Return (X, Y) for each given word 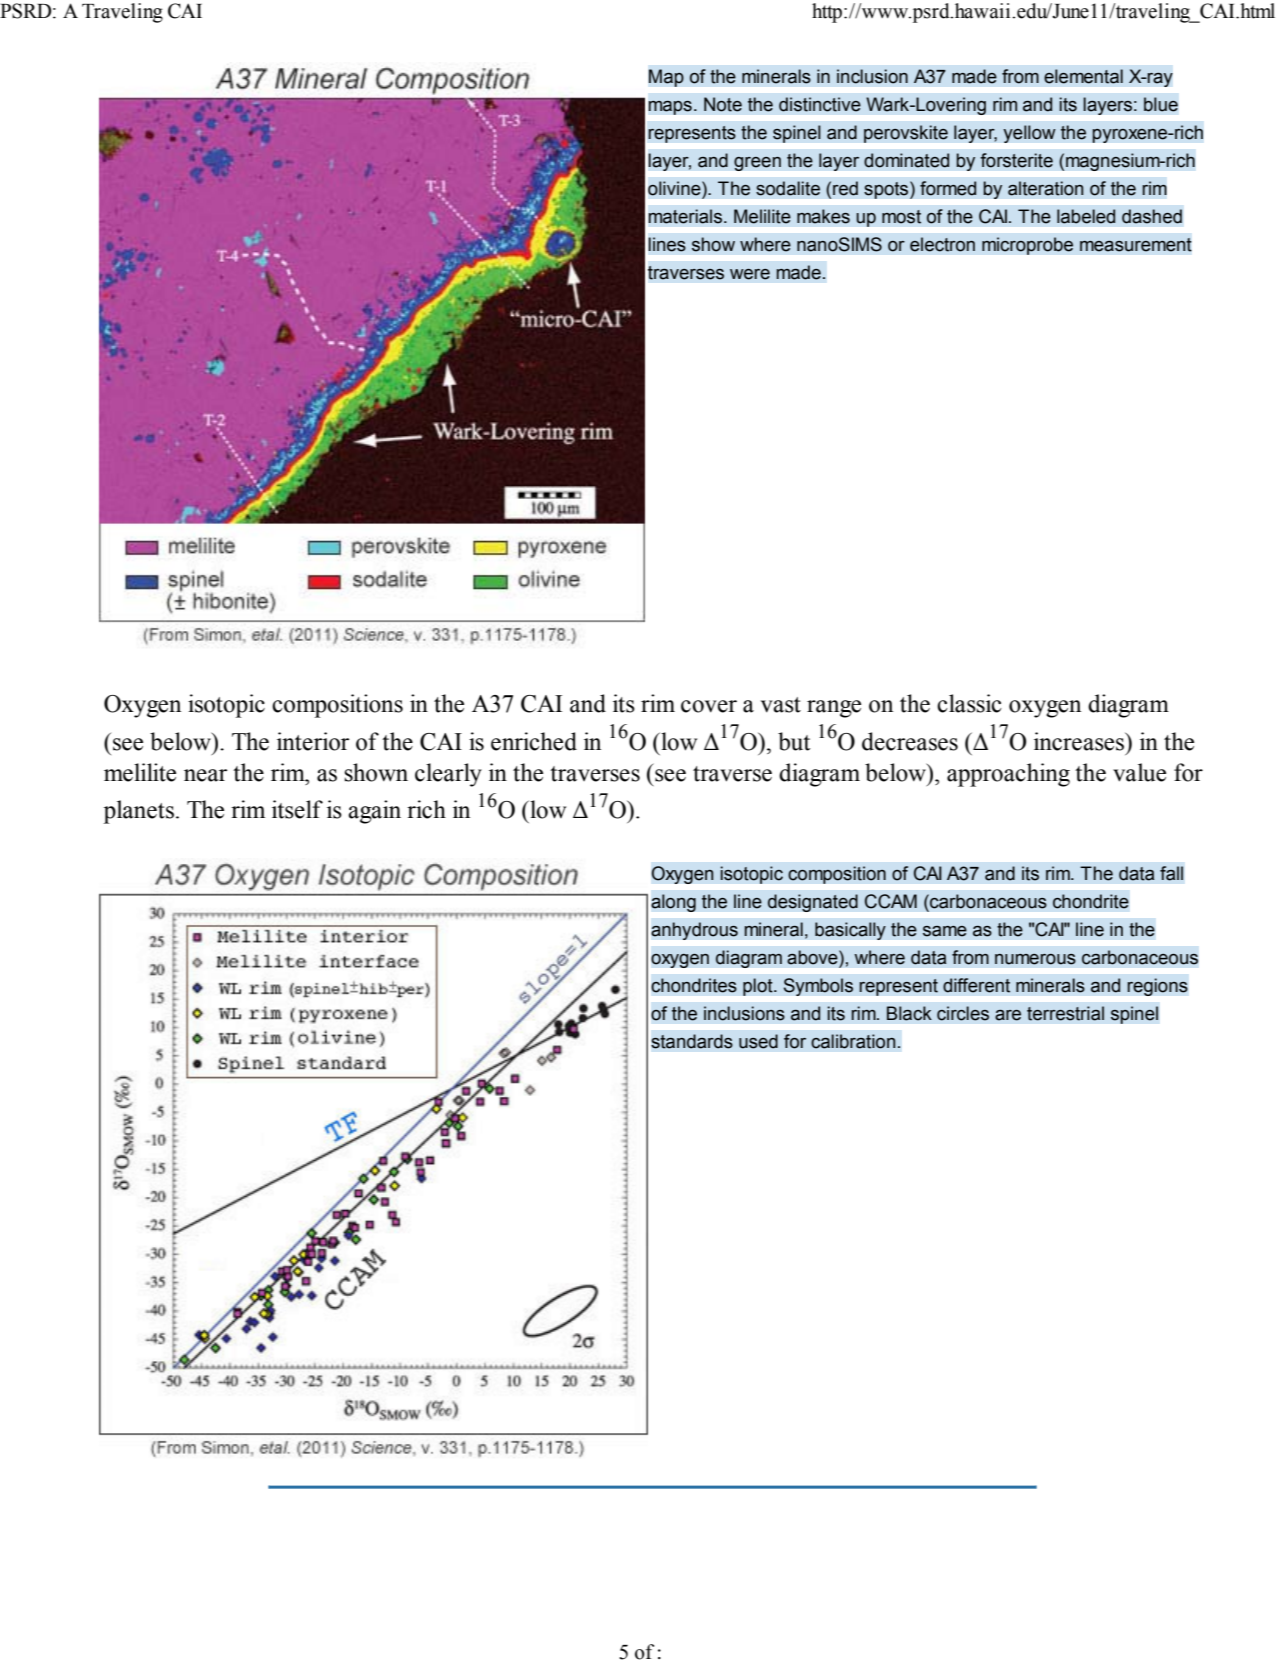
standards (692, 1041)
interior (313, 741)
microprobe (1027, 246)
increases (1080, 741)
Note (723, 104)
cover (709, 706)
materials (685, 216)
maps (670, 107)
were (750, 274)
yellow (1029, 134)
